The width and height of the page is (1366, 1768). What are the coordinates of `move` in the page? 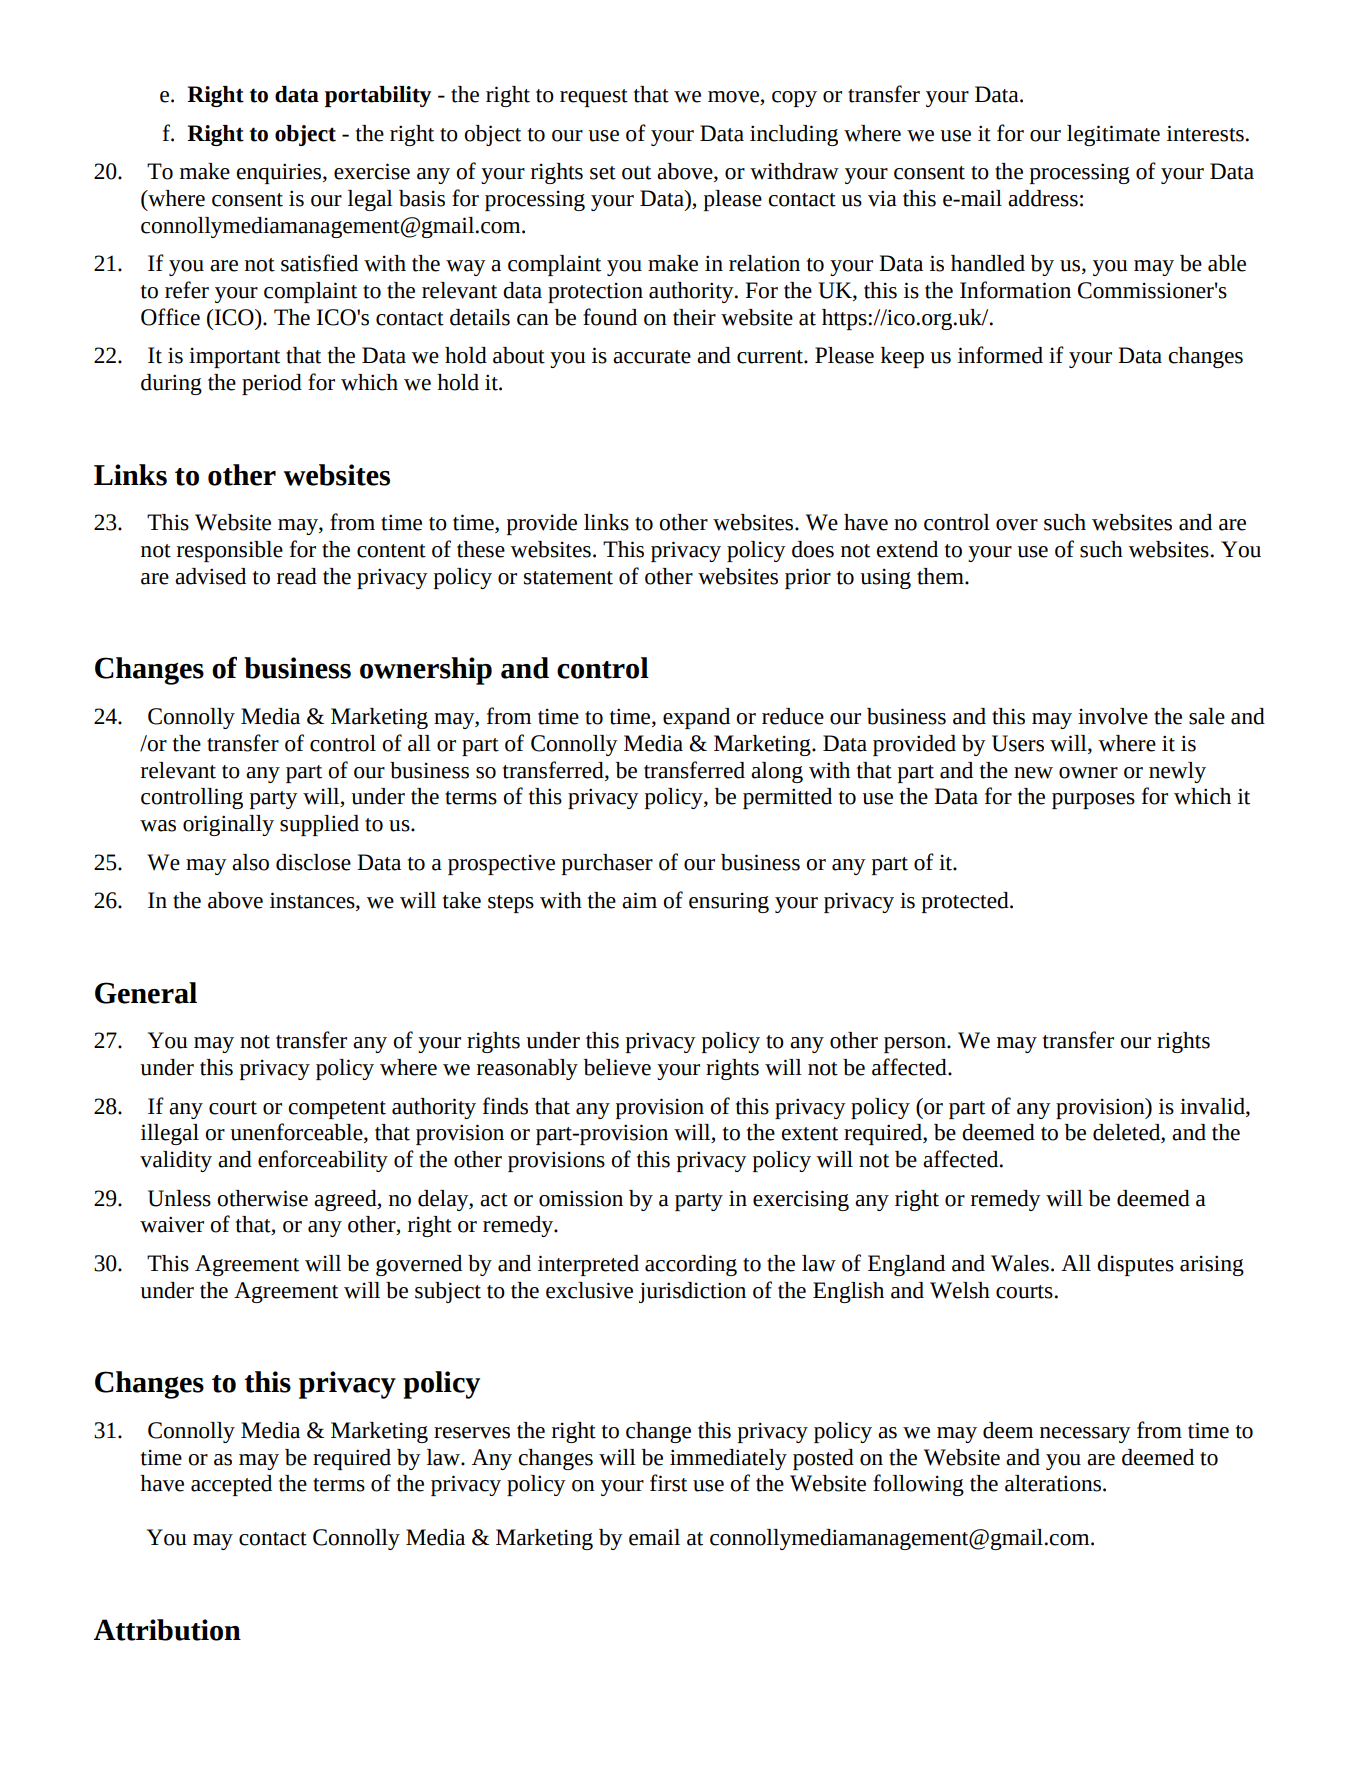 It's located at (734, 98).
